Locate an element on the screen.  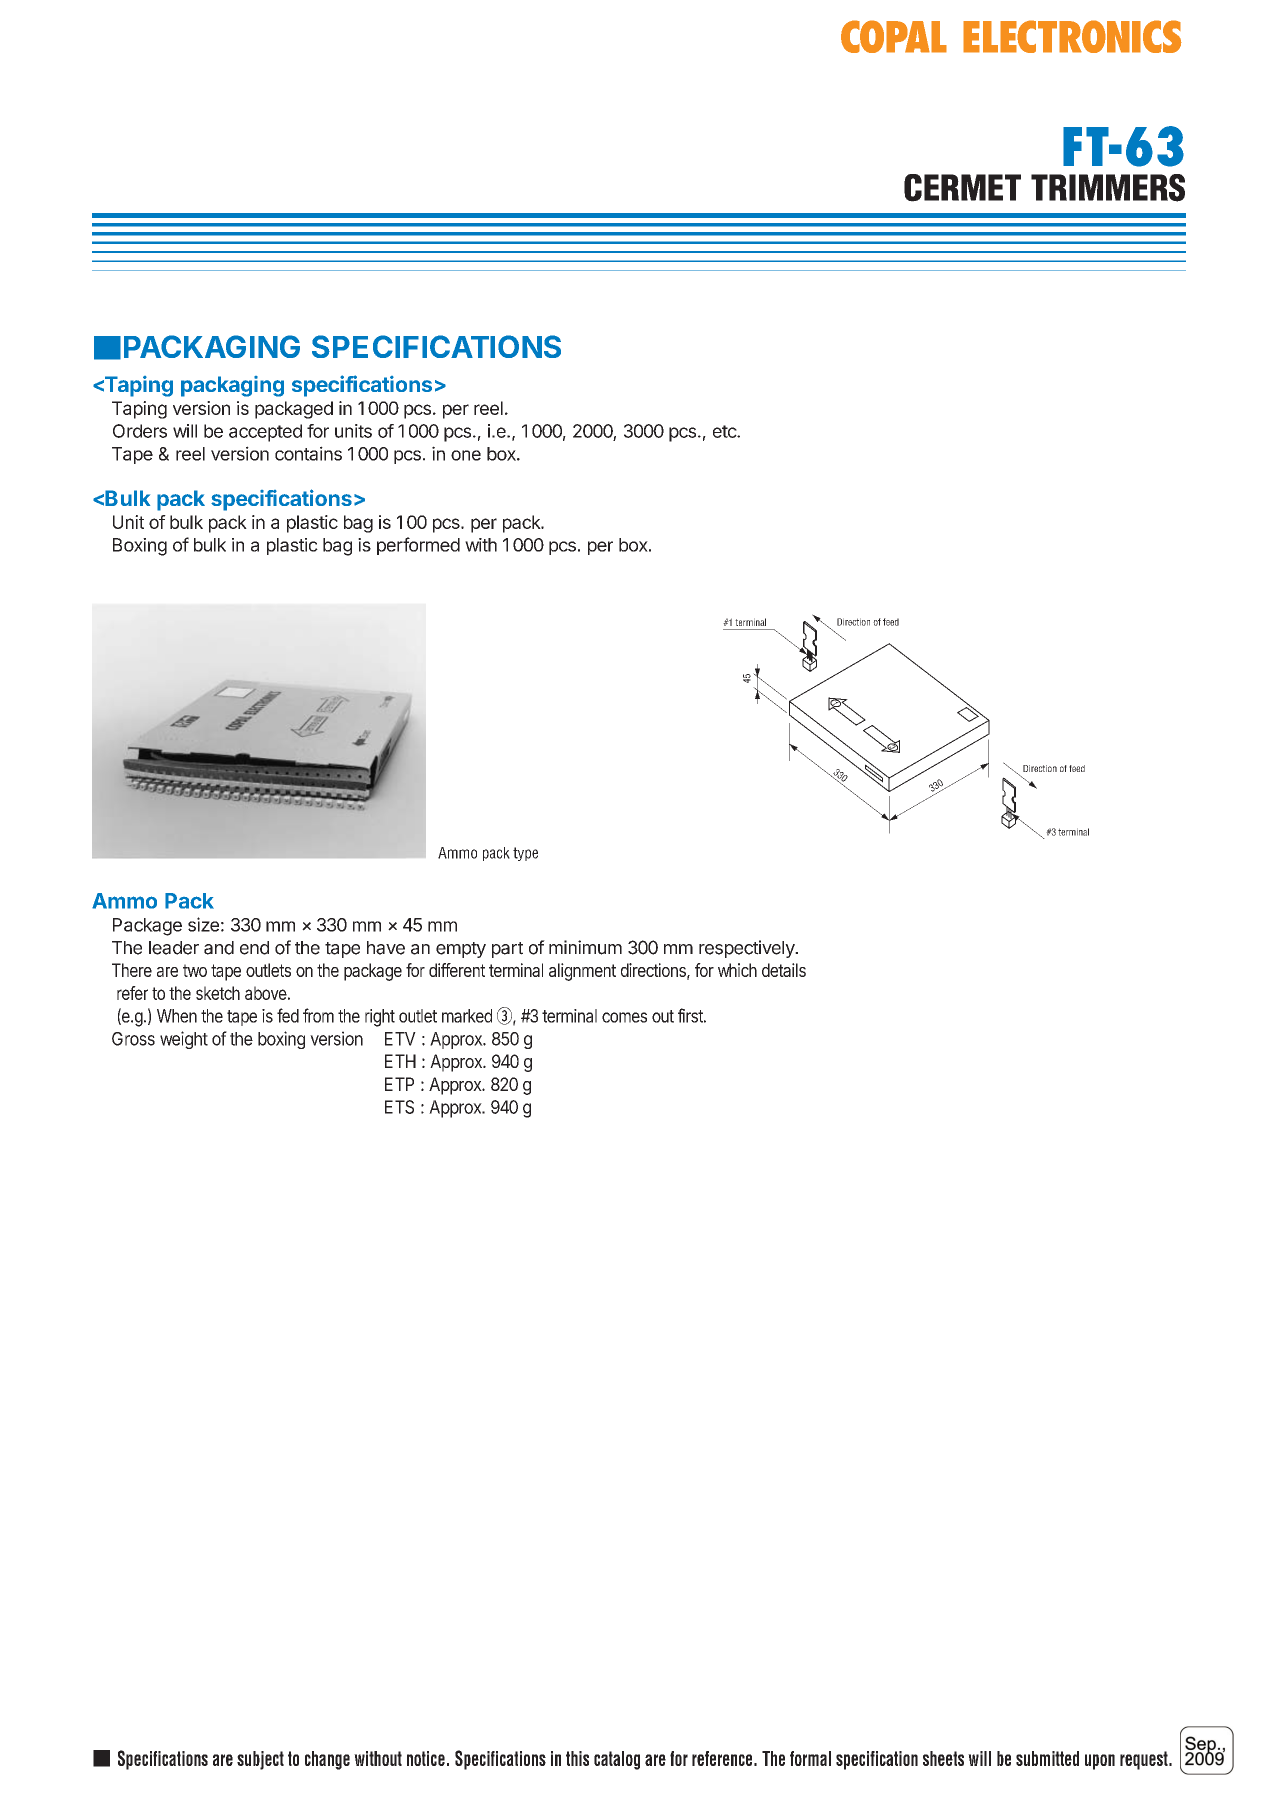
catalog is located at coordinates (617, 1760).
